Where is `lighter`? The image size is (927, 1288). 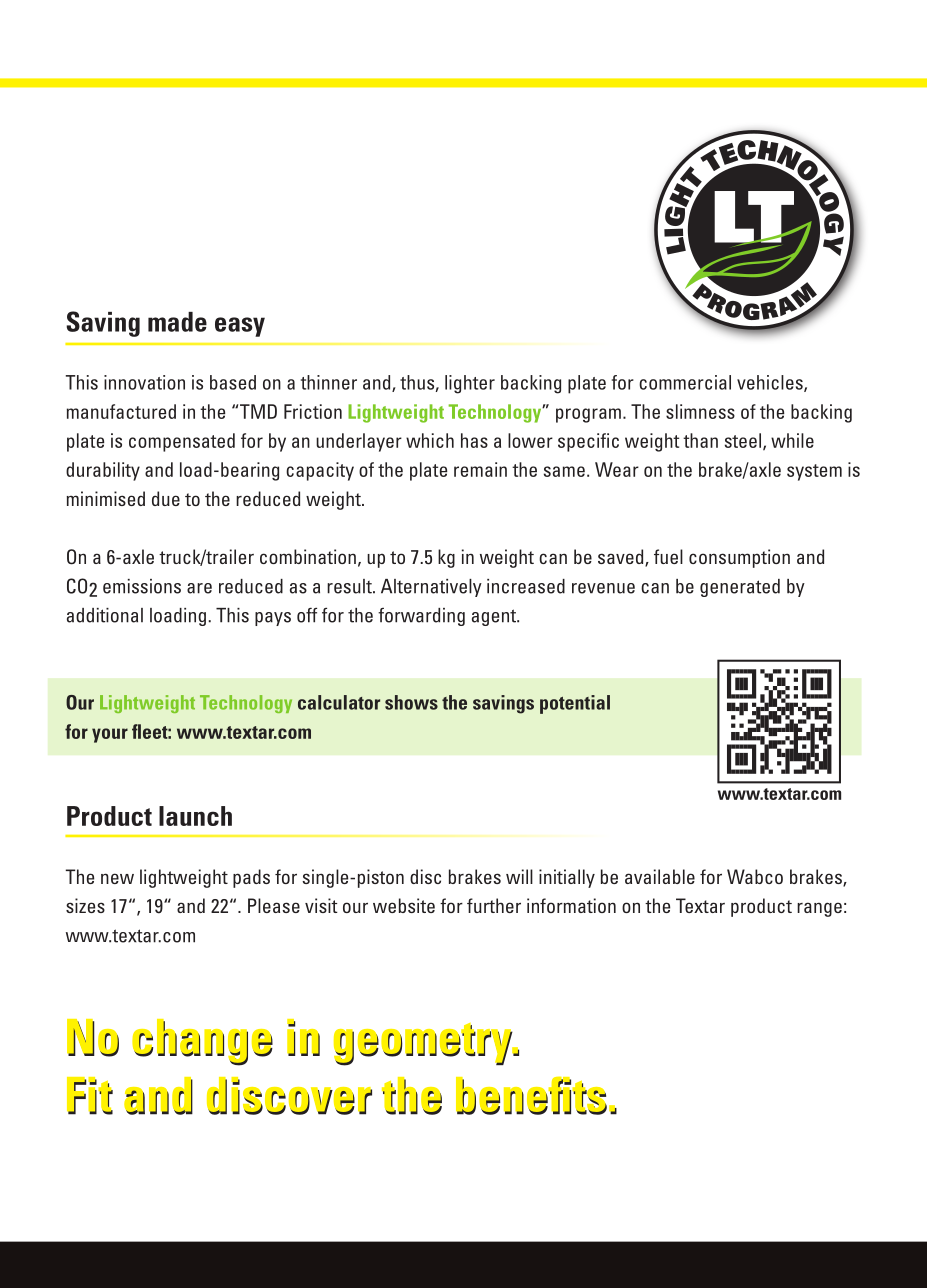 lighter is located at coordinates (470, 384).
